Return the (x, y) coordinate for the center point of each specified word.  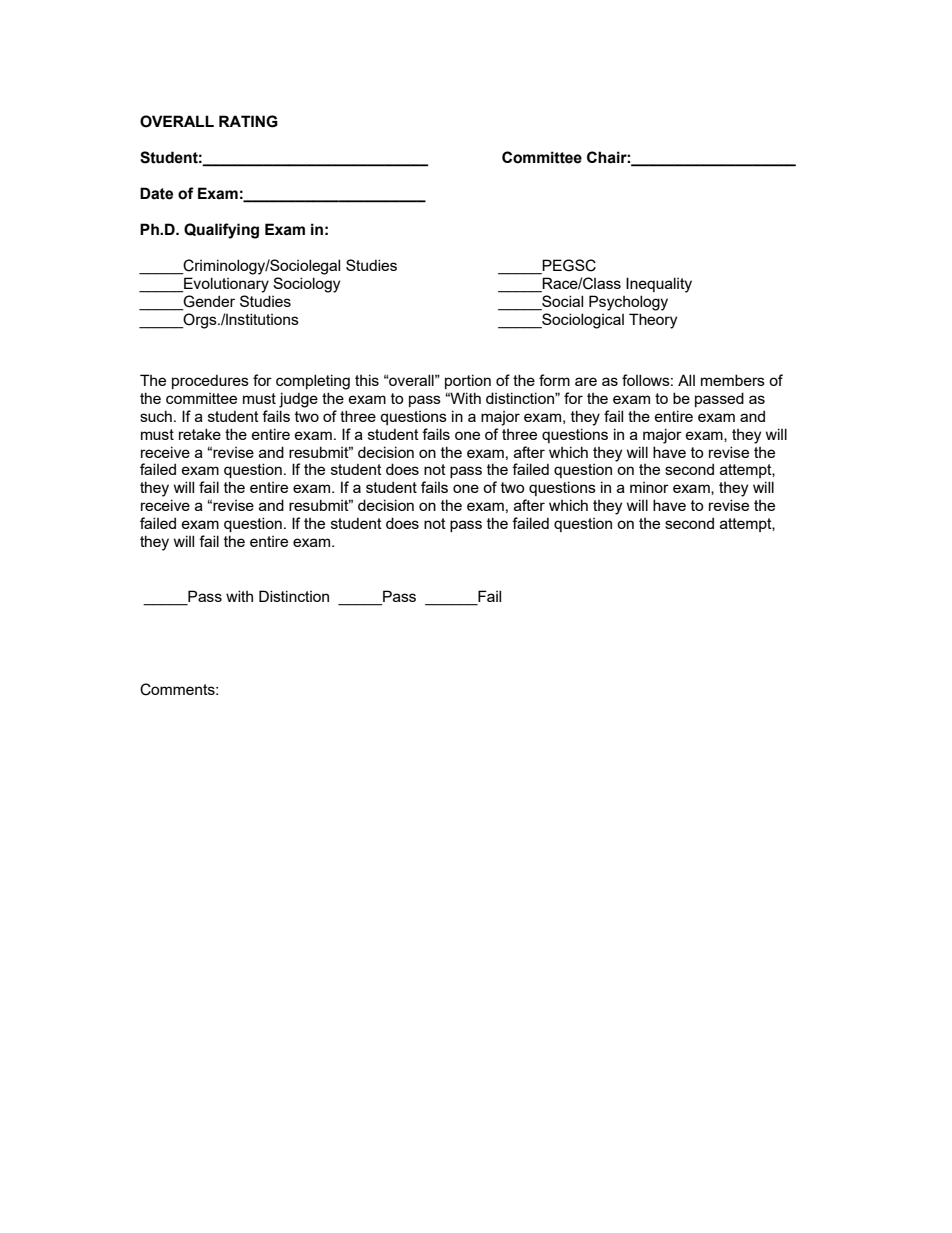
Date (156, 193)
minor (649, 487)
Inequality (659, 285)
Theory (653, 321)
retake (200, 434)
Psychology (628, 303)
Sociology (306, 285)
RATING (248, 121)
